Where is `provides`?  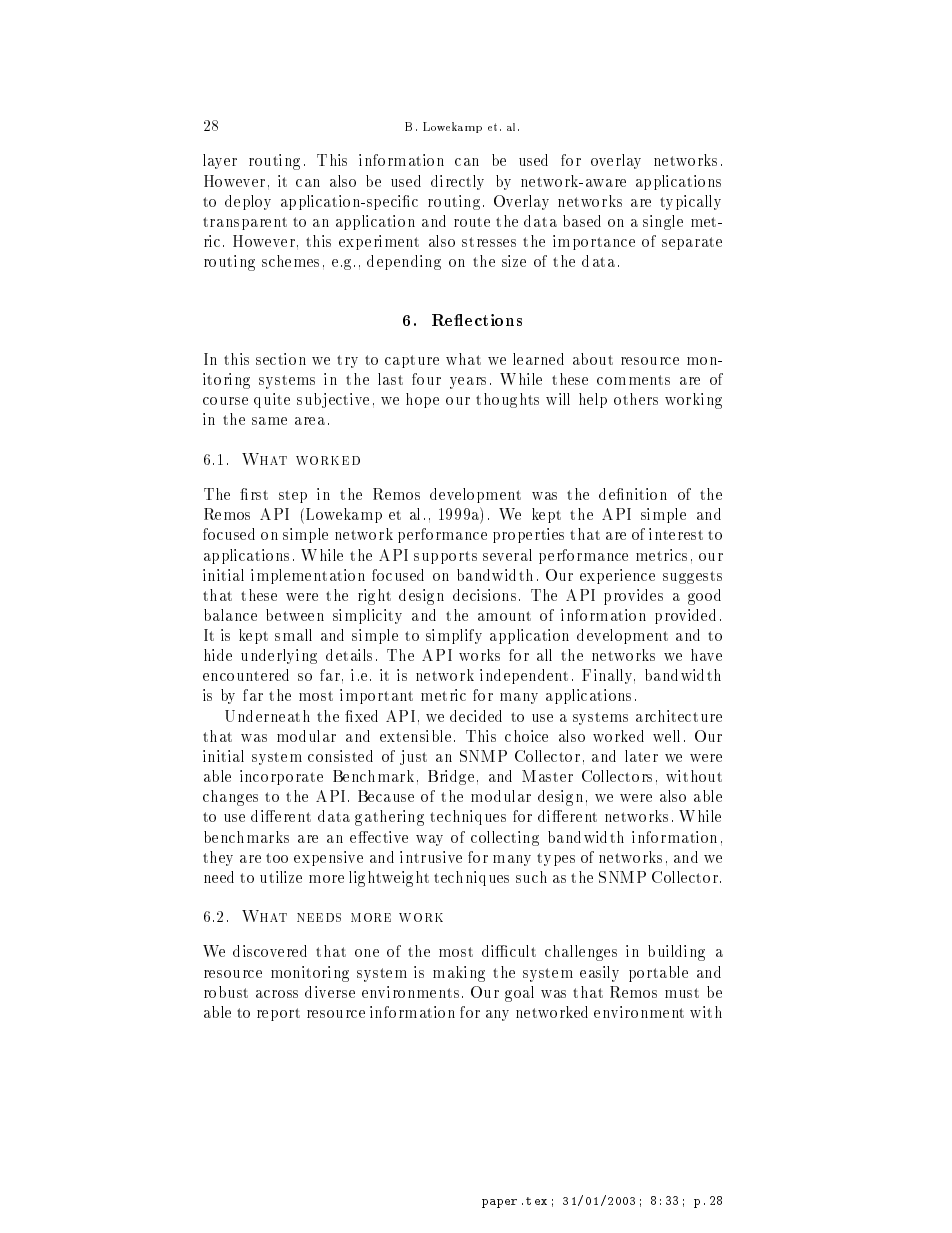 provides is located at coordinates (633, 597).
